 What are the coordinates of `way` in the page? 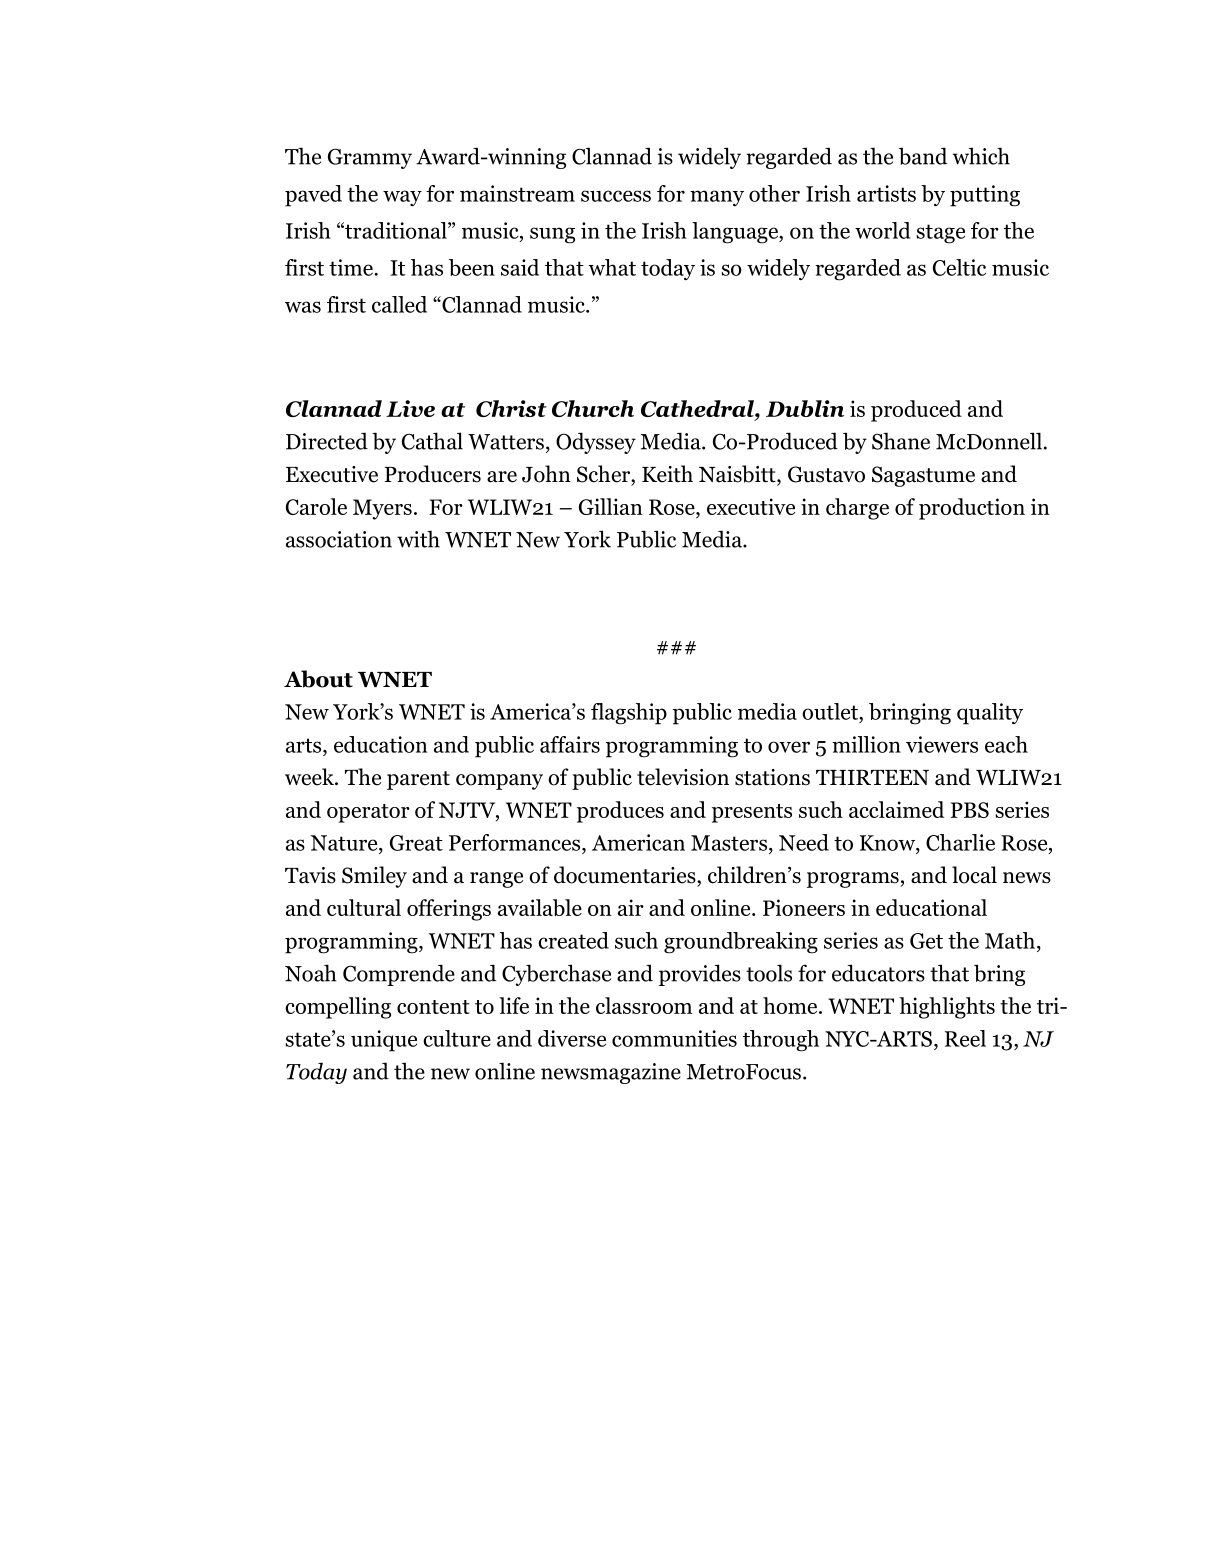 It's located at (402, 198).
